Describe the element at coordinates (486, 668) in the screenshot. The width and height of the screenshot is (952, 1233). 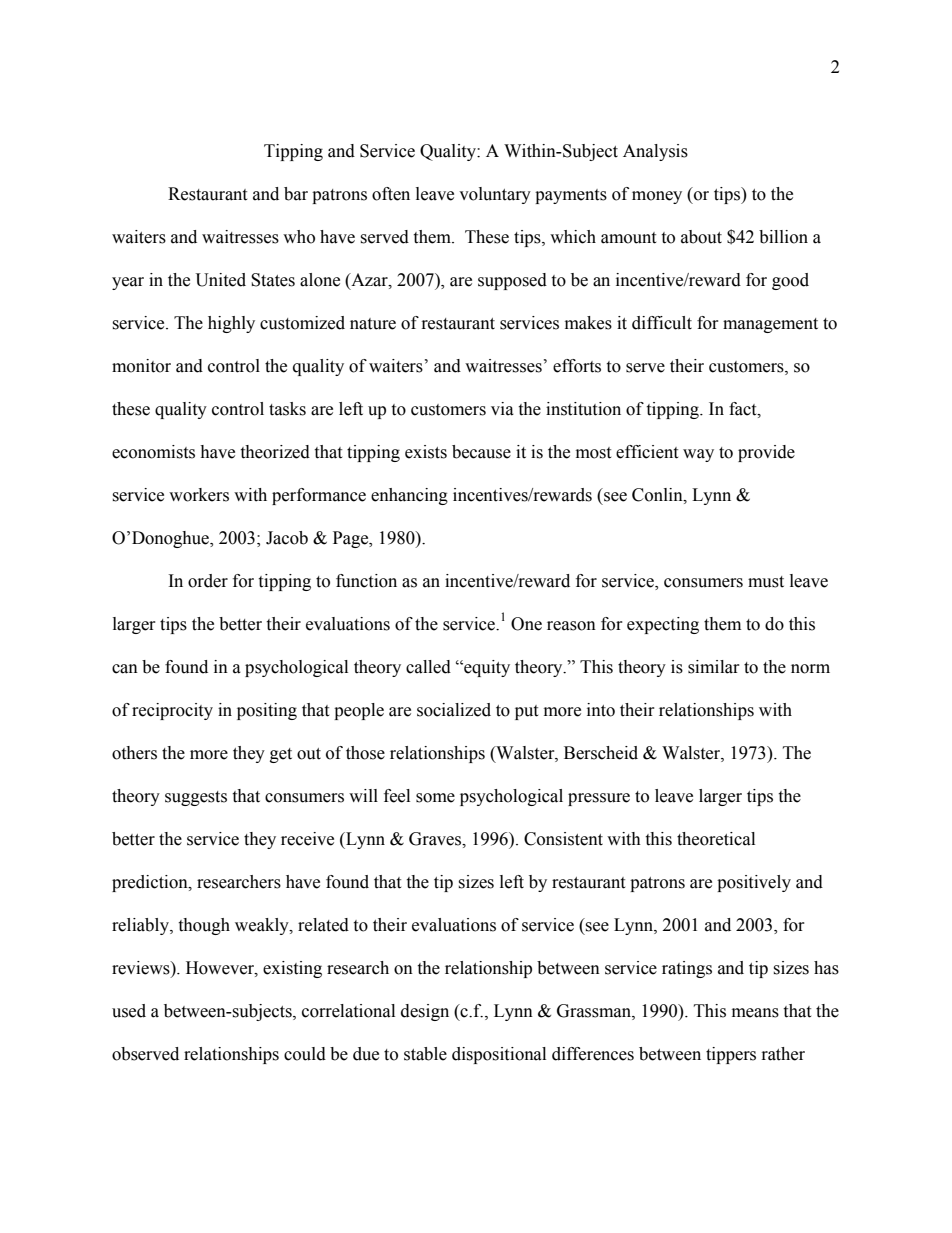
I see `equity` at that location.
